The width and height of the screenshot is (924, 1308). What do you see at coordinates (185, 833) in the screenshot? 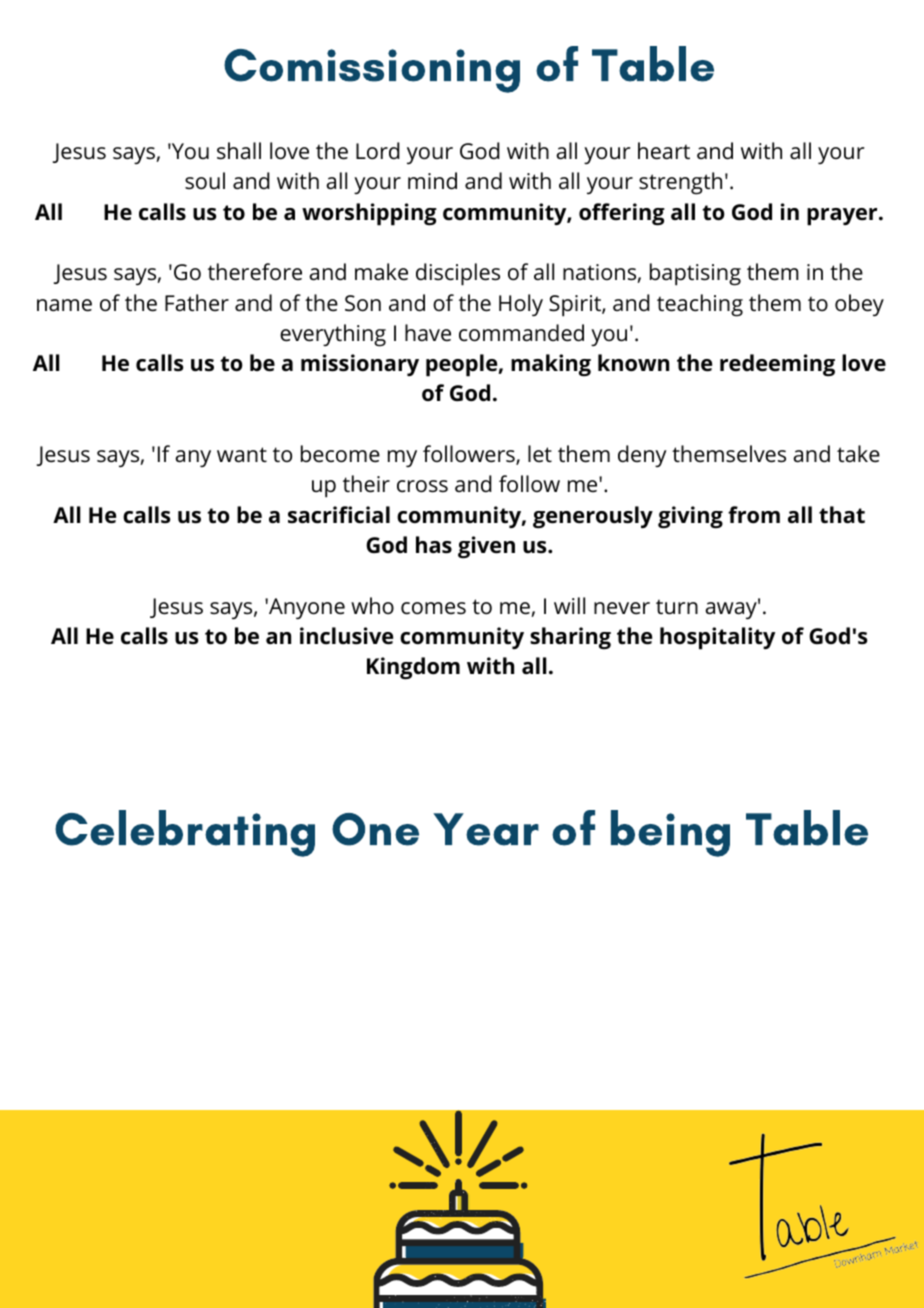
I see `Celebrating` at bounding box center [185, 833].
